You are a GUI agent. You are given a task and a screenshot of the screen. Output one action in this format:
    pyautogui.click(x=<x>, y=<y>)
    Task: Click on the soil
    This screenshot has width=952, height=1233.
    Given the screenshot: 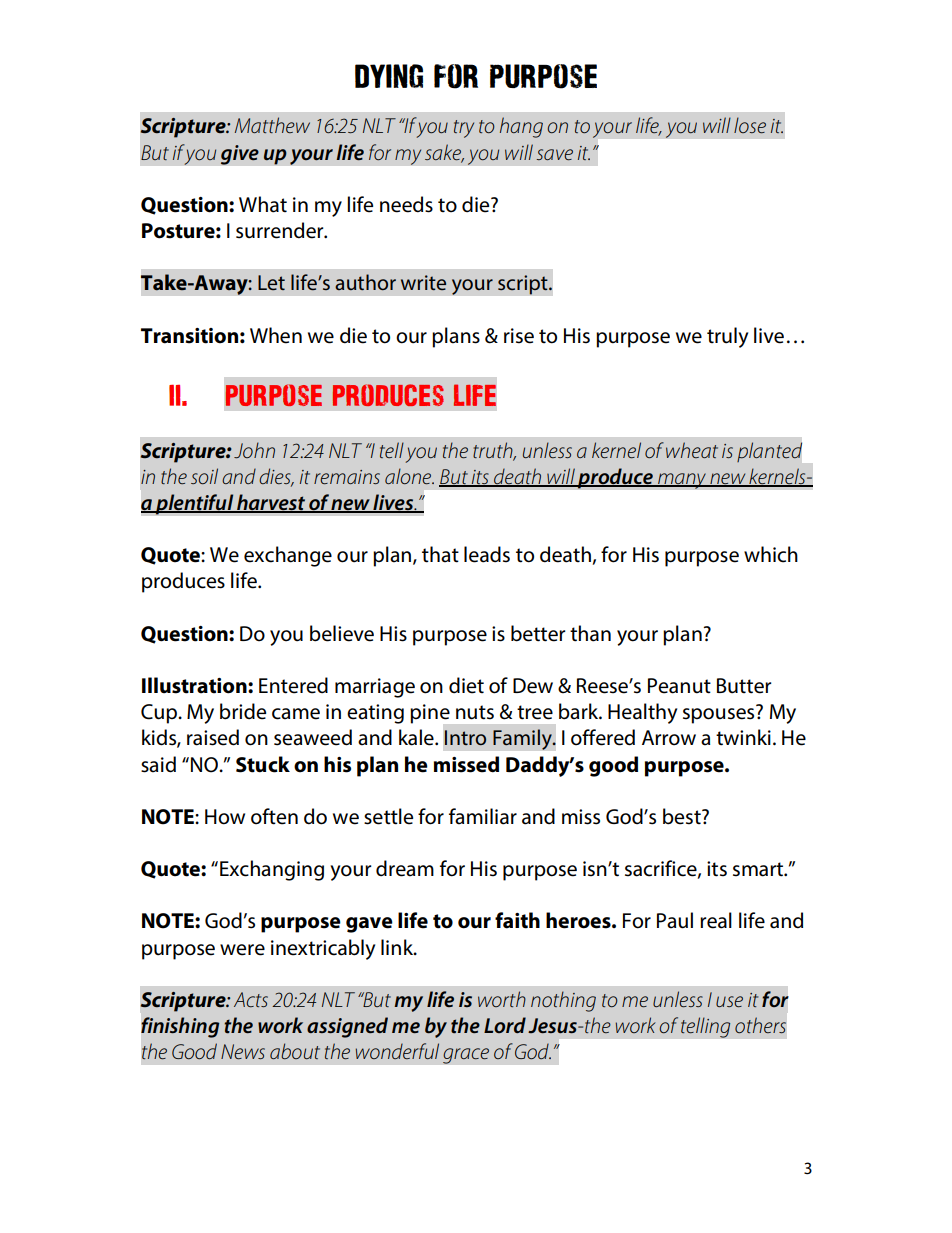 What is the action you would take?
    pyautogui.click(x=204, y=476)
